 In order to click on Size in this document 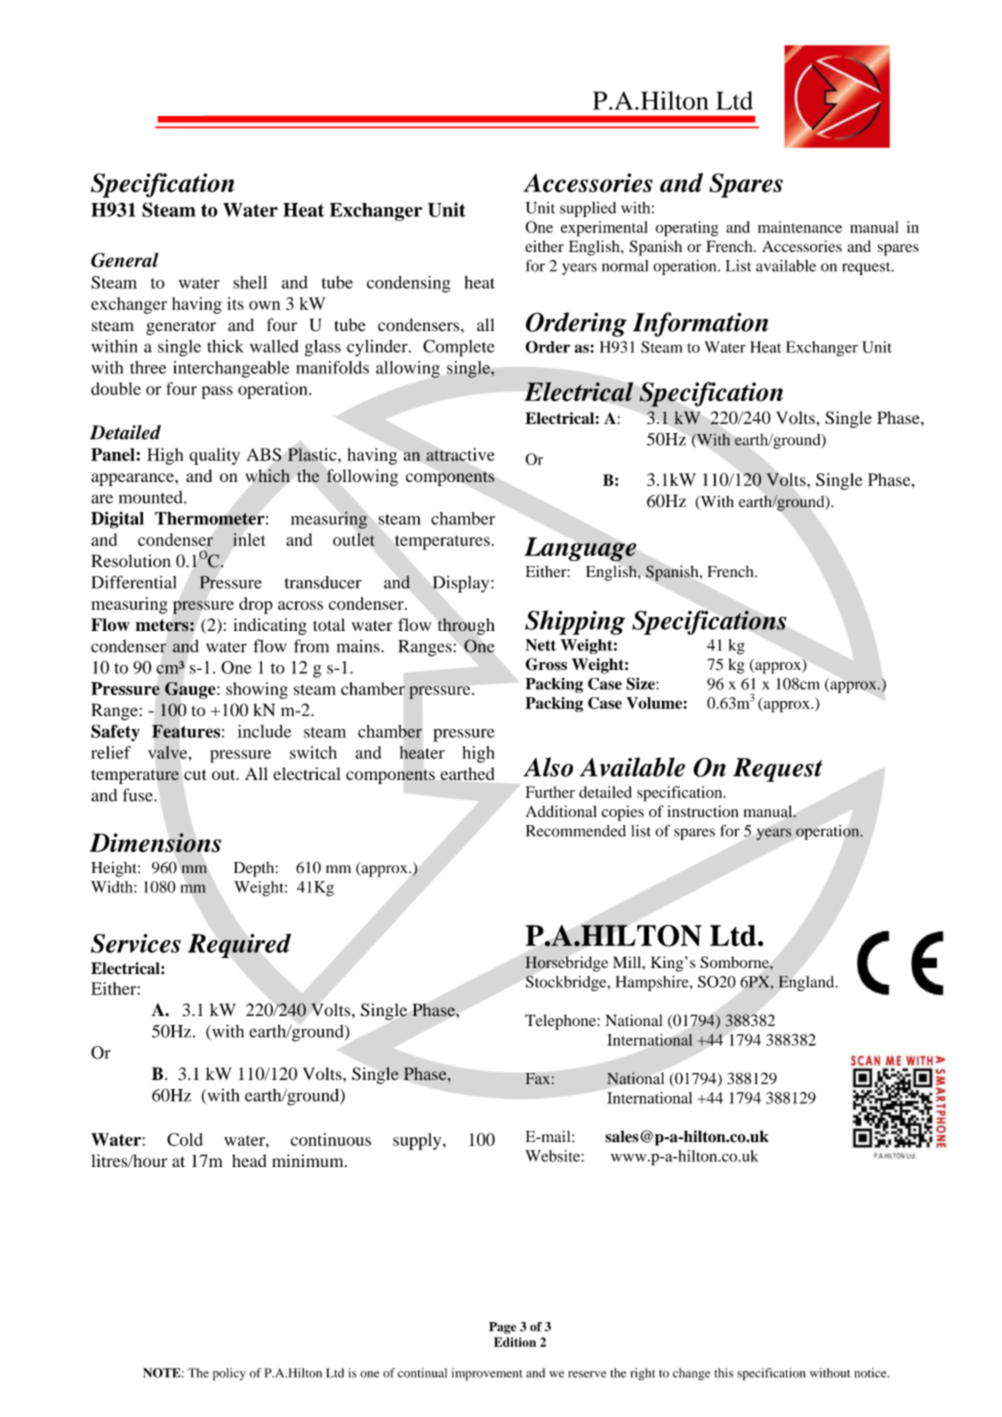, I will do `click(641, 683)`.
